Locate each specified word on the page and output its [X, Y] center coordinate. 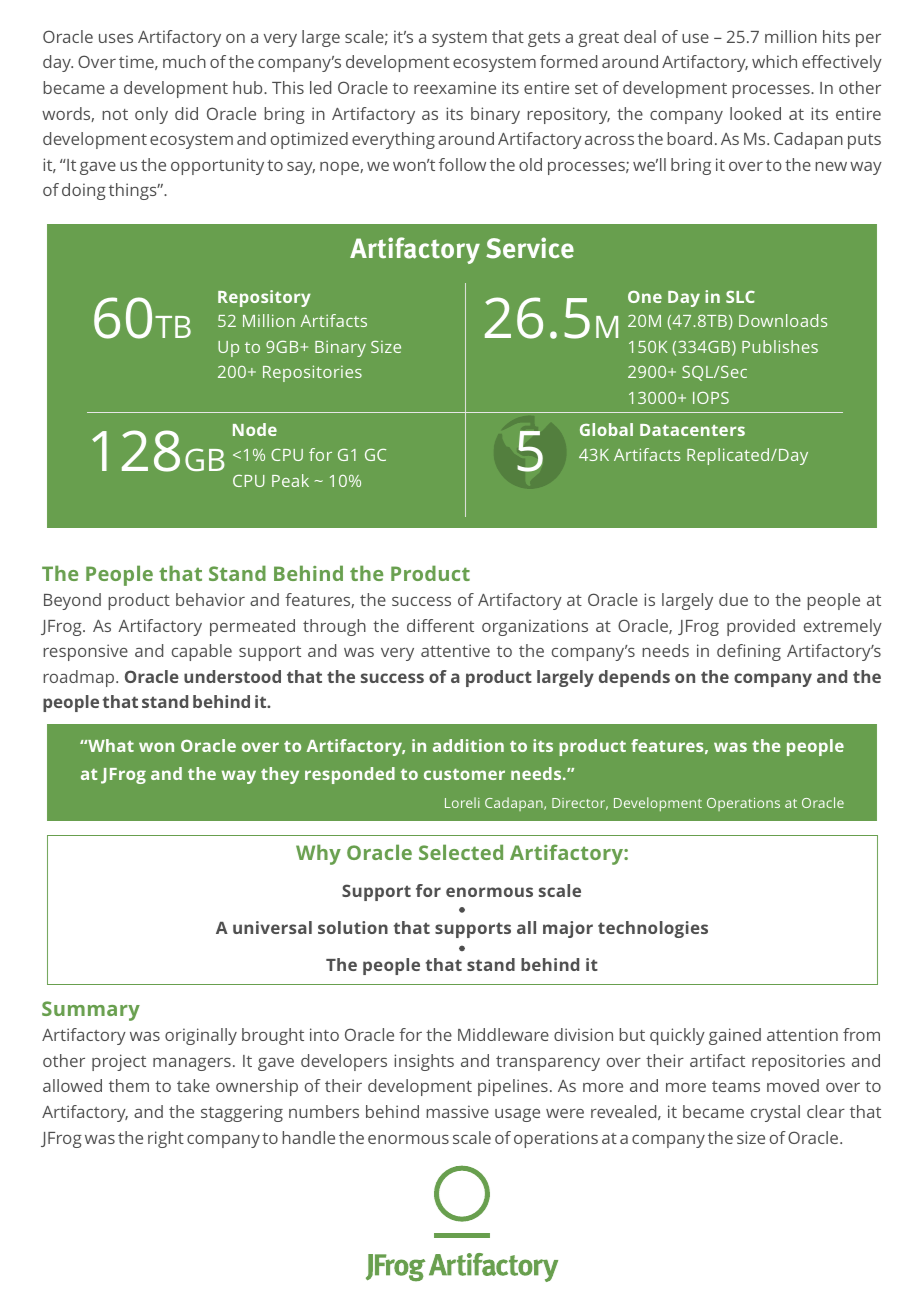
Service [530, 248]
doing [84, 191]
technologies [653, 929]
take [193, 1085]
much [184, 61]
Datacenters [692, 430]
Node [255, 429]
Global [606, 429]
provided [761, 627]
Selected [461, 852]
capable [202, 652]
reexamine [455, 87]
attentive [455, 650]
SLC [740, 297]
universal [272, 927]
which [774, 61]
